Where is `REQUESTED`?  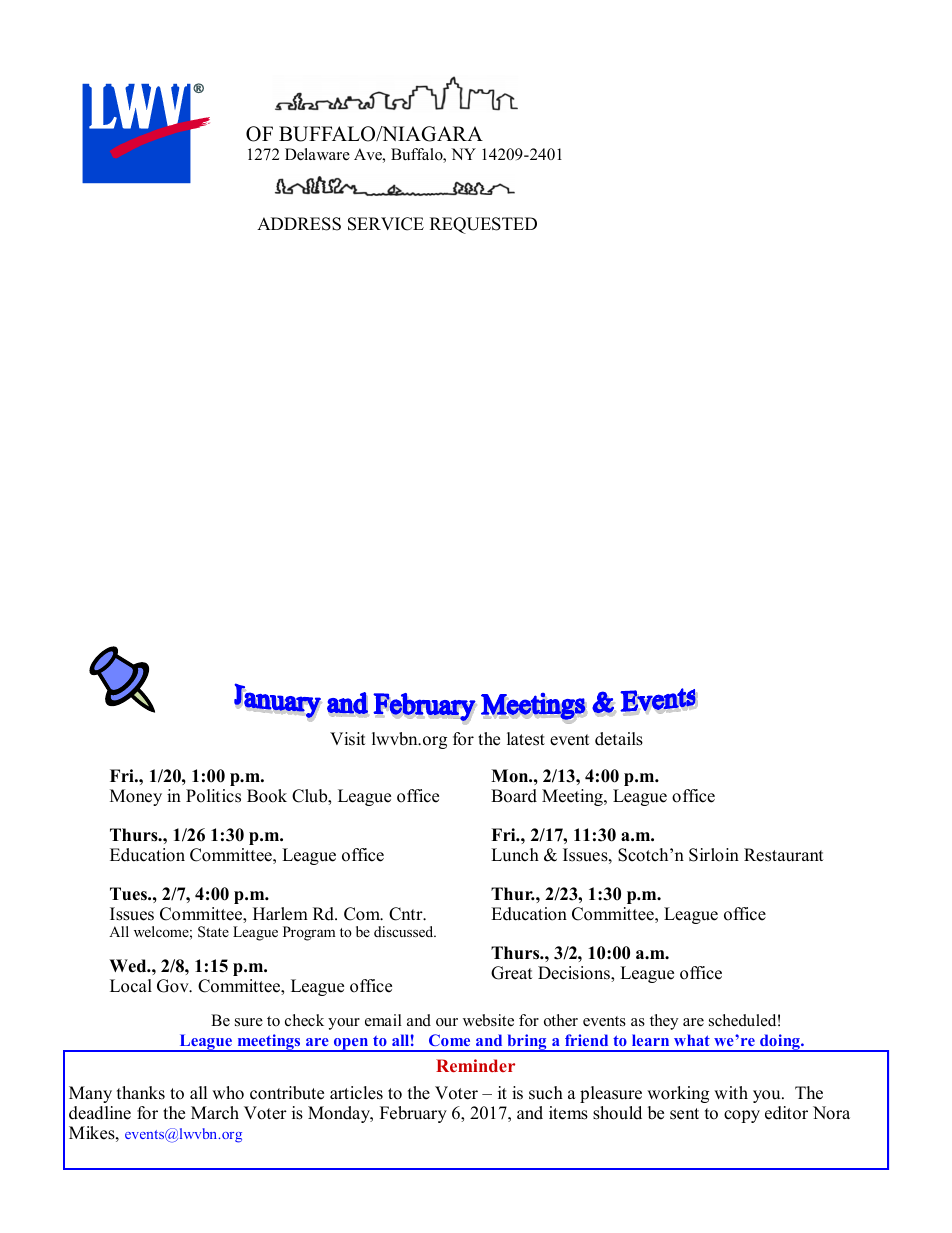 REQUESTED is located at coordinates (483, 225).
